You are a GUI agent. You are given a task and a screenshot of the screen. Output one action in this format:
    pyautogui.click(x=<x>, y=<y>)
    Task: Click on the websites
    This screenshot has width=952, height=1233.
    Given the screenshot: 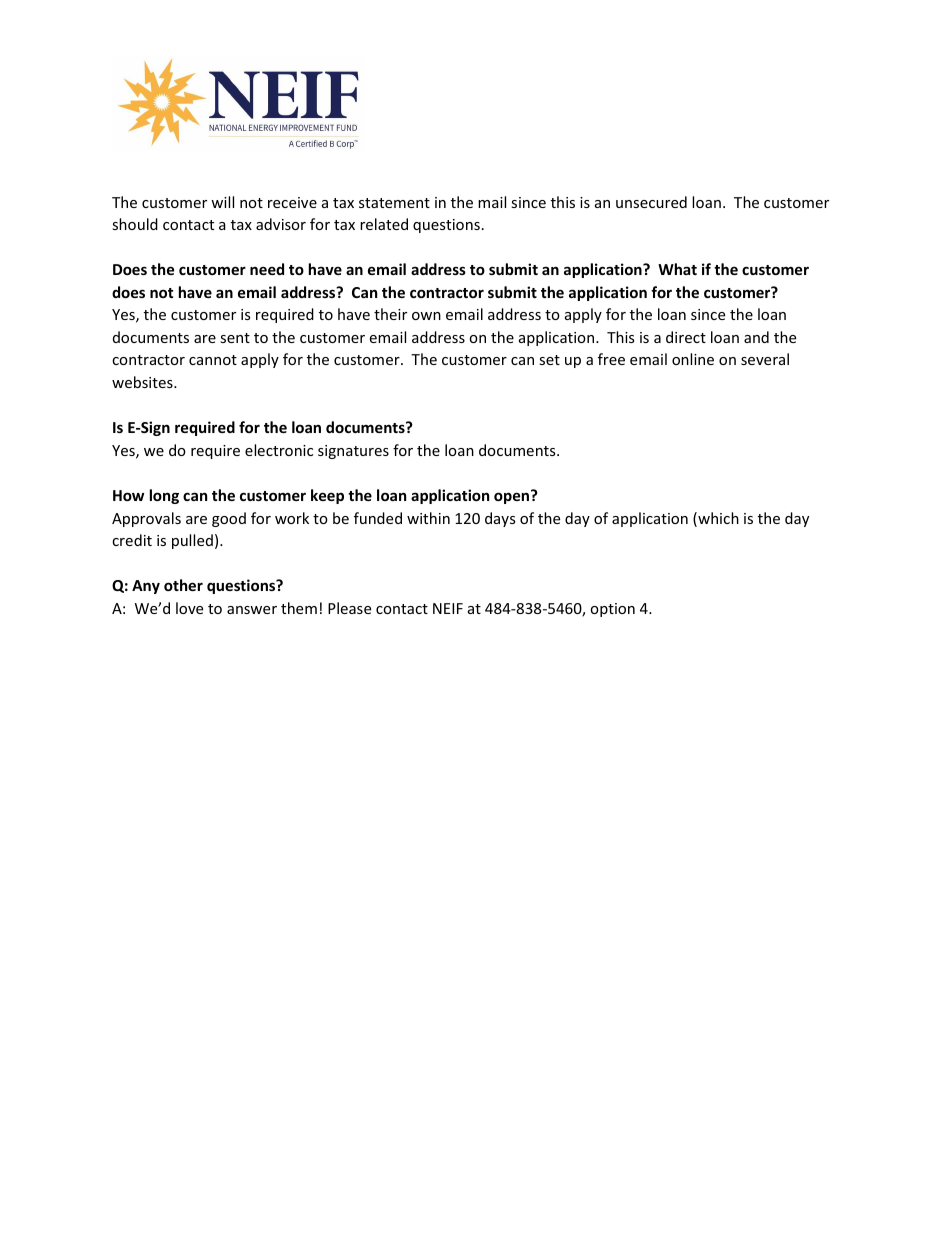 What is the action you would take?
    pyautogui.click(x=143, y=382)
